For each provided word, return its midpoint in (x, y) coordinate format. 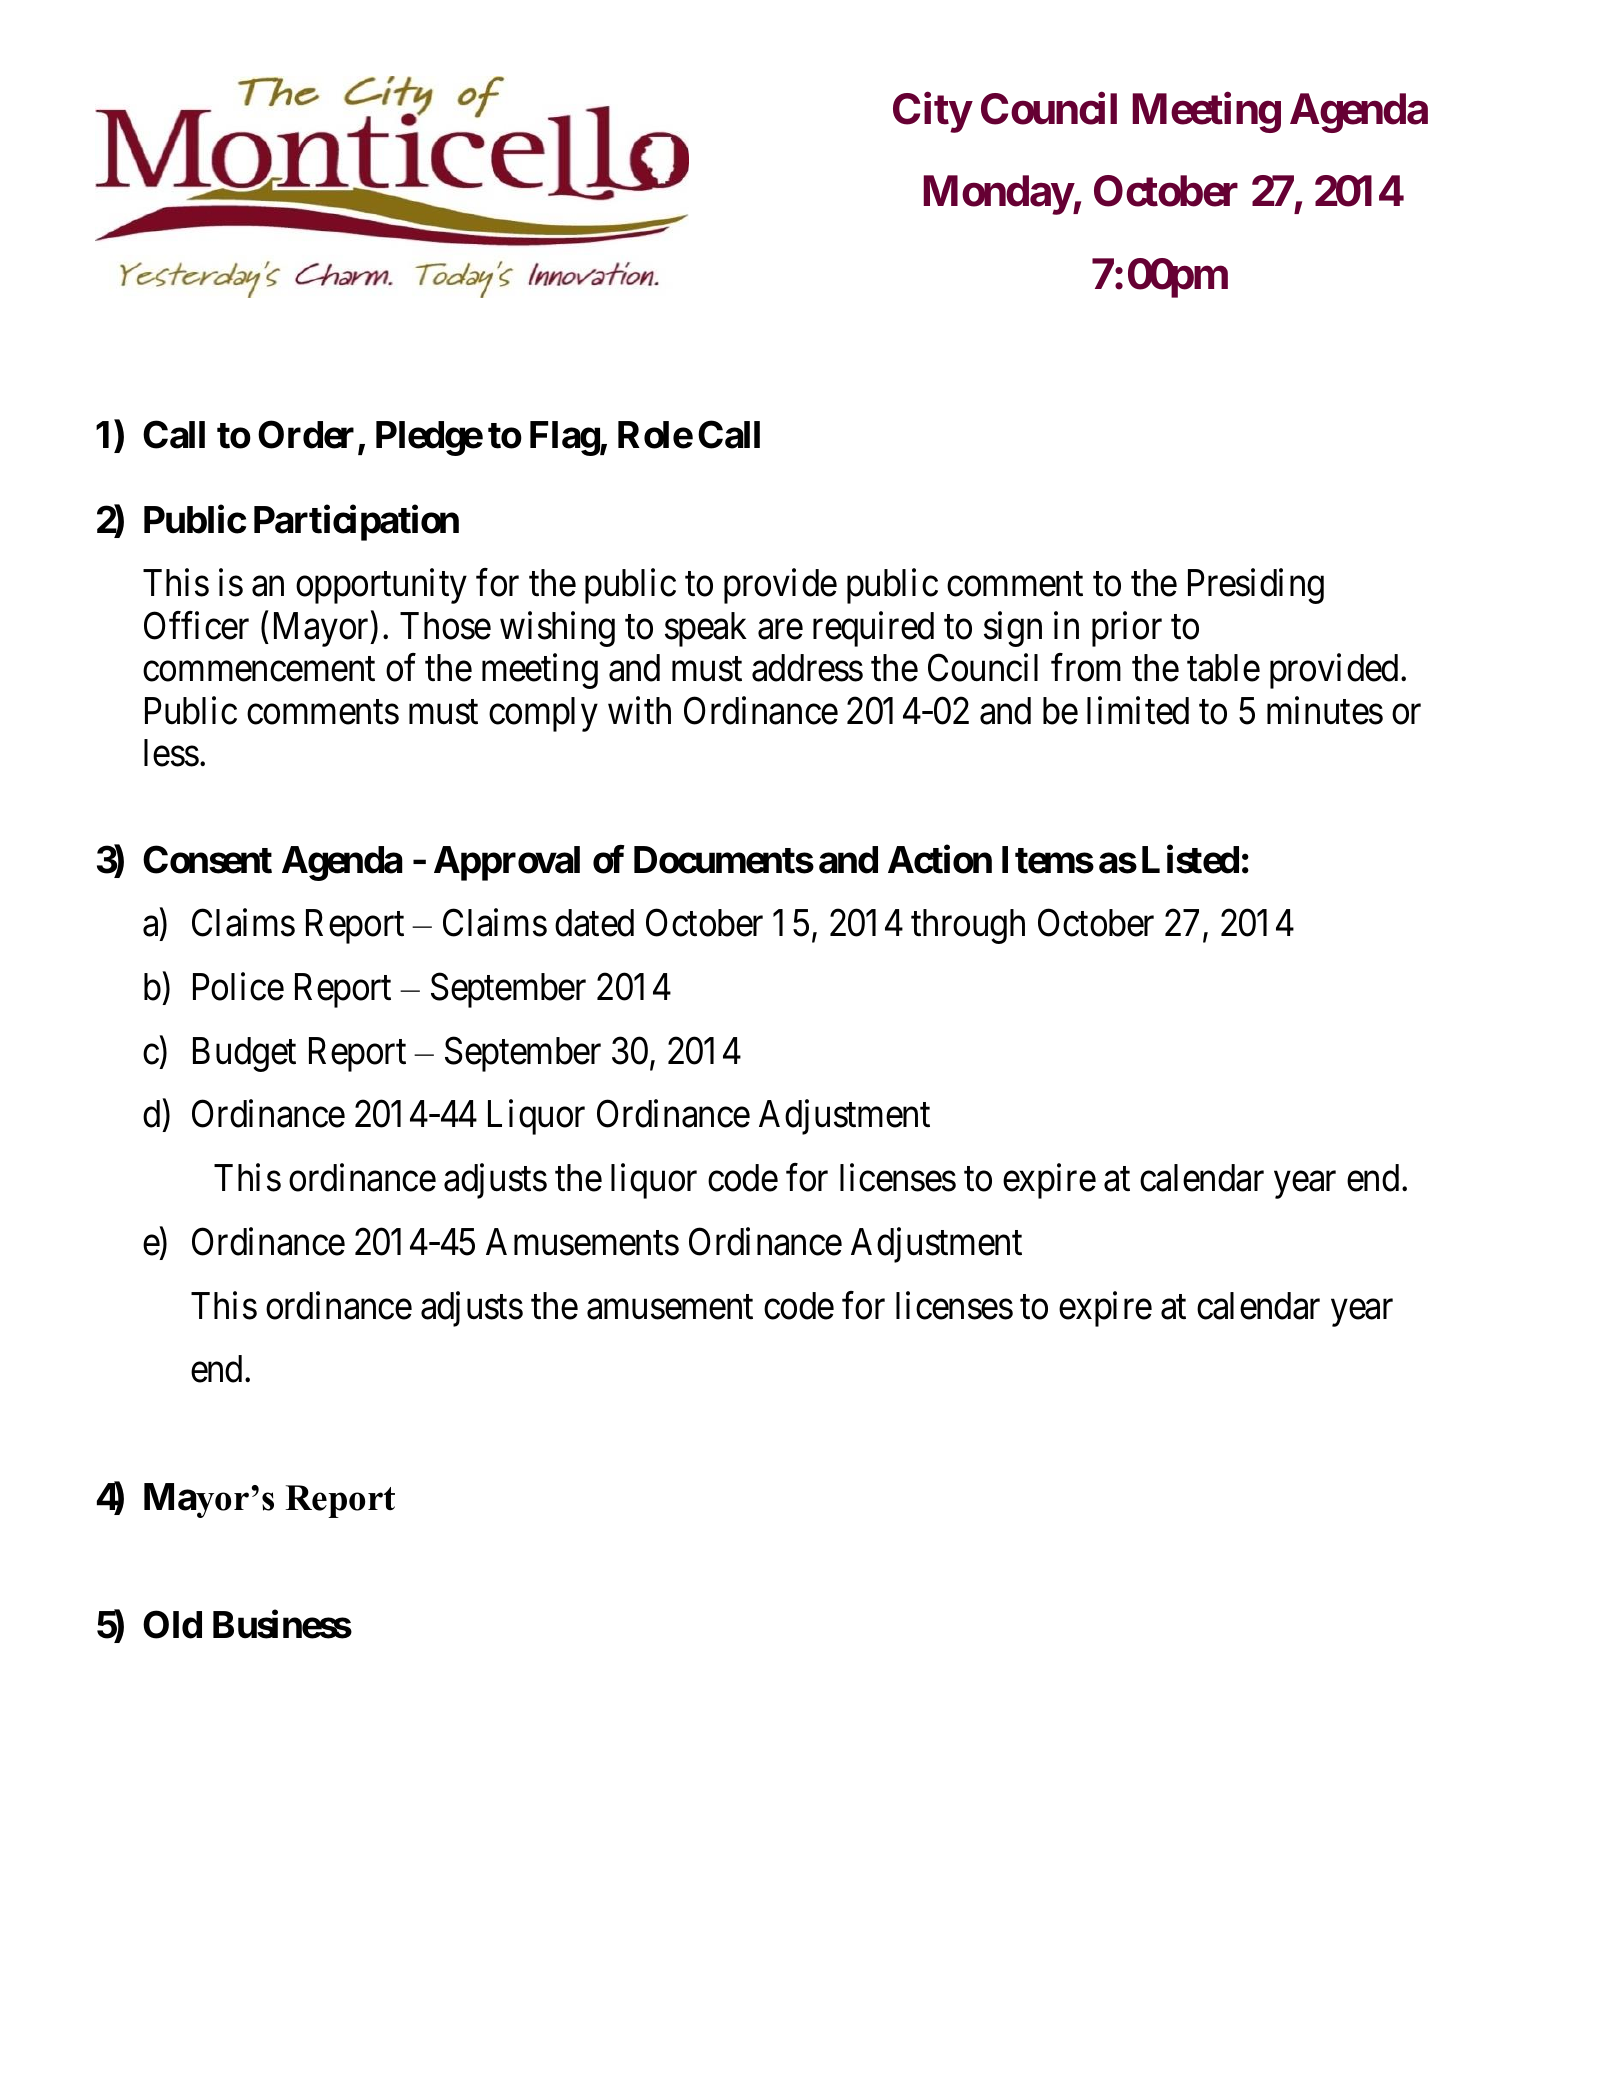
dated (594, 923)
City (932, 113)
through (968, 926)
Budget (244, 1054)
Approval (507, 863)
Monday (998, 195)
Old (172, 1624)
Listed (1190, 859)
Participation (356, 523)
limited (1138, 710)
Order (306, 434)
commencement (259, 670)
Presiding (1256, 586)
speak (706, 629)
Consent (207, 859)
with (639, 710)
